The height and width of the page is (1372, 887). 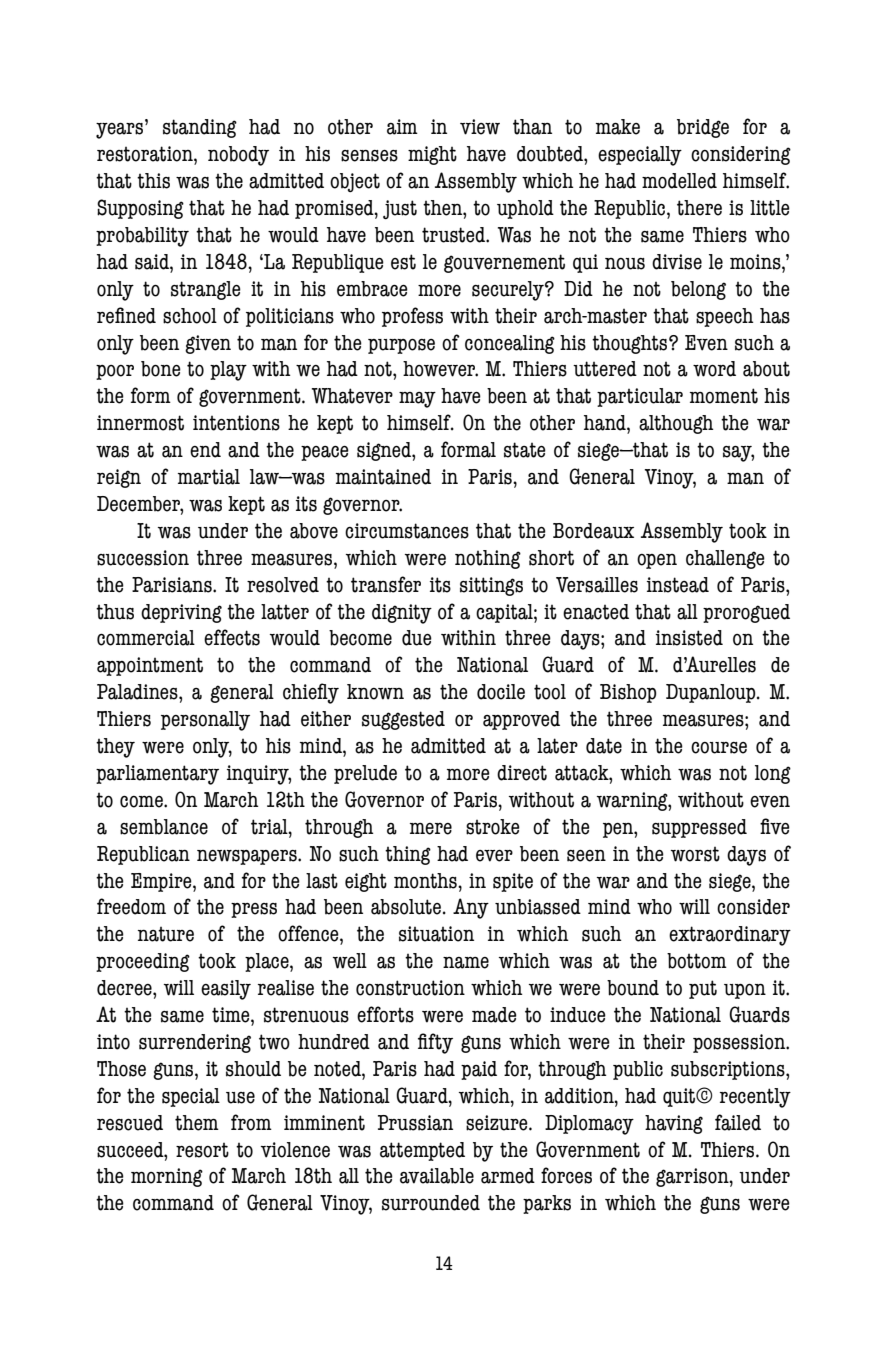 What do you see at coordinates (200, 128) in the page?
I see `standing` at bounding box center [200, 128].
